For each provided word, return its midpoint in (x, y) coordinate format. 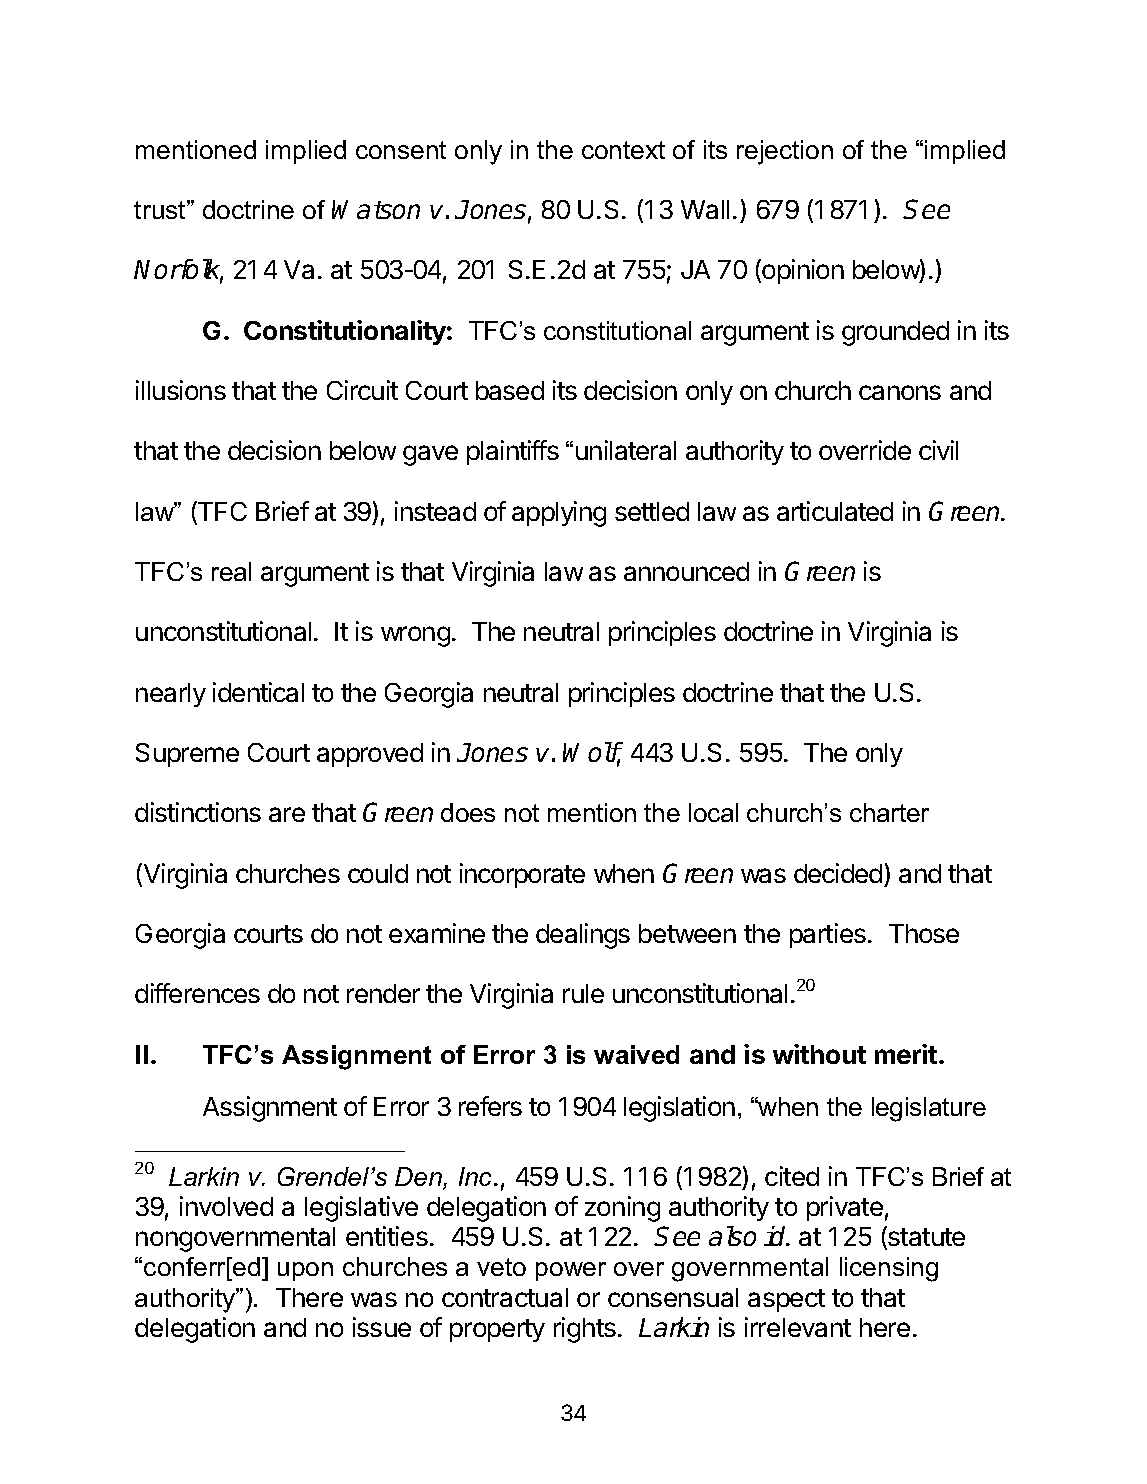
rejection (785, 152)
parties (828, 935)
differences (197, 993)
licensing (889, 1269)
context (623, 150)
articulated (835, 511)
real (231, 571)
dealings (583, 936)
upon (305, 1271)
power (571, 1271)
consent (401, 150)
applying (559, 514)
